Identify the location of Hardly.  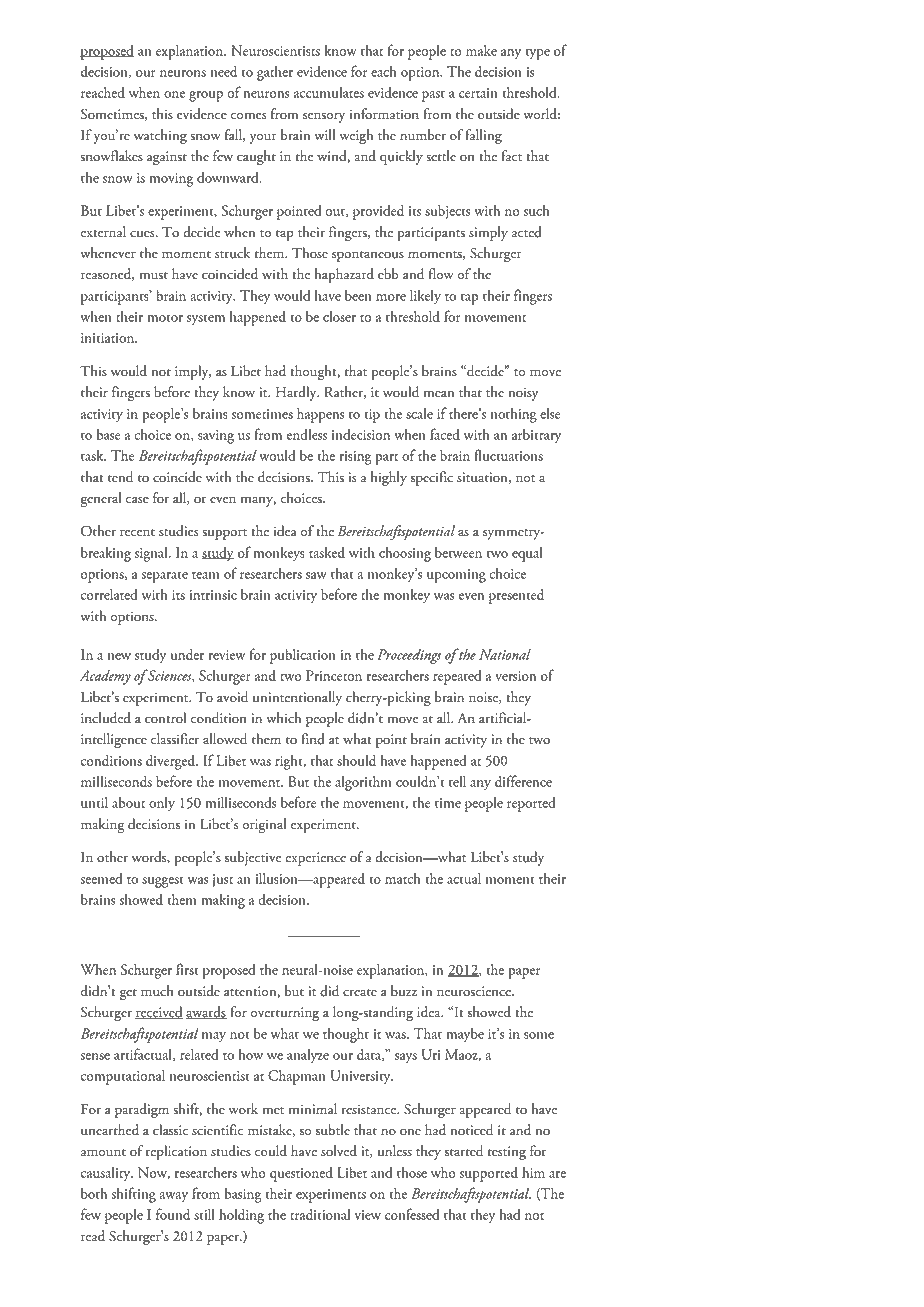
(297, 393).
